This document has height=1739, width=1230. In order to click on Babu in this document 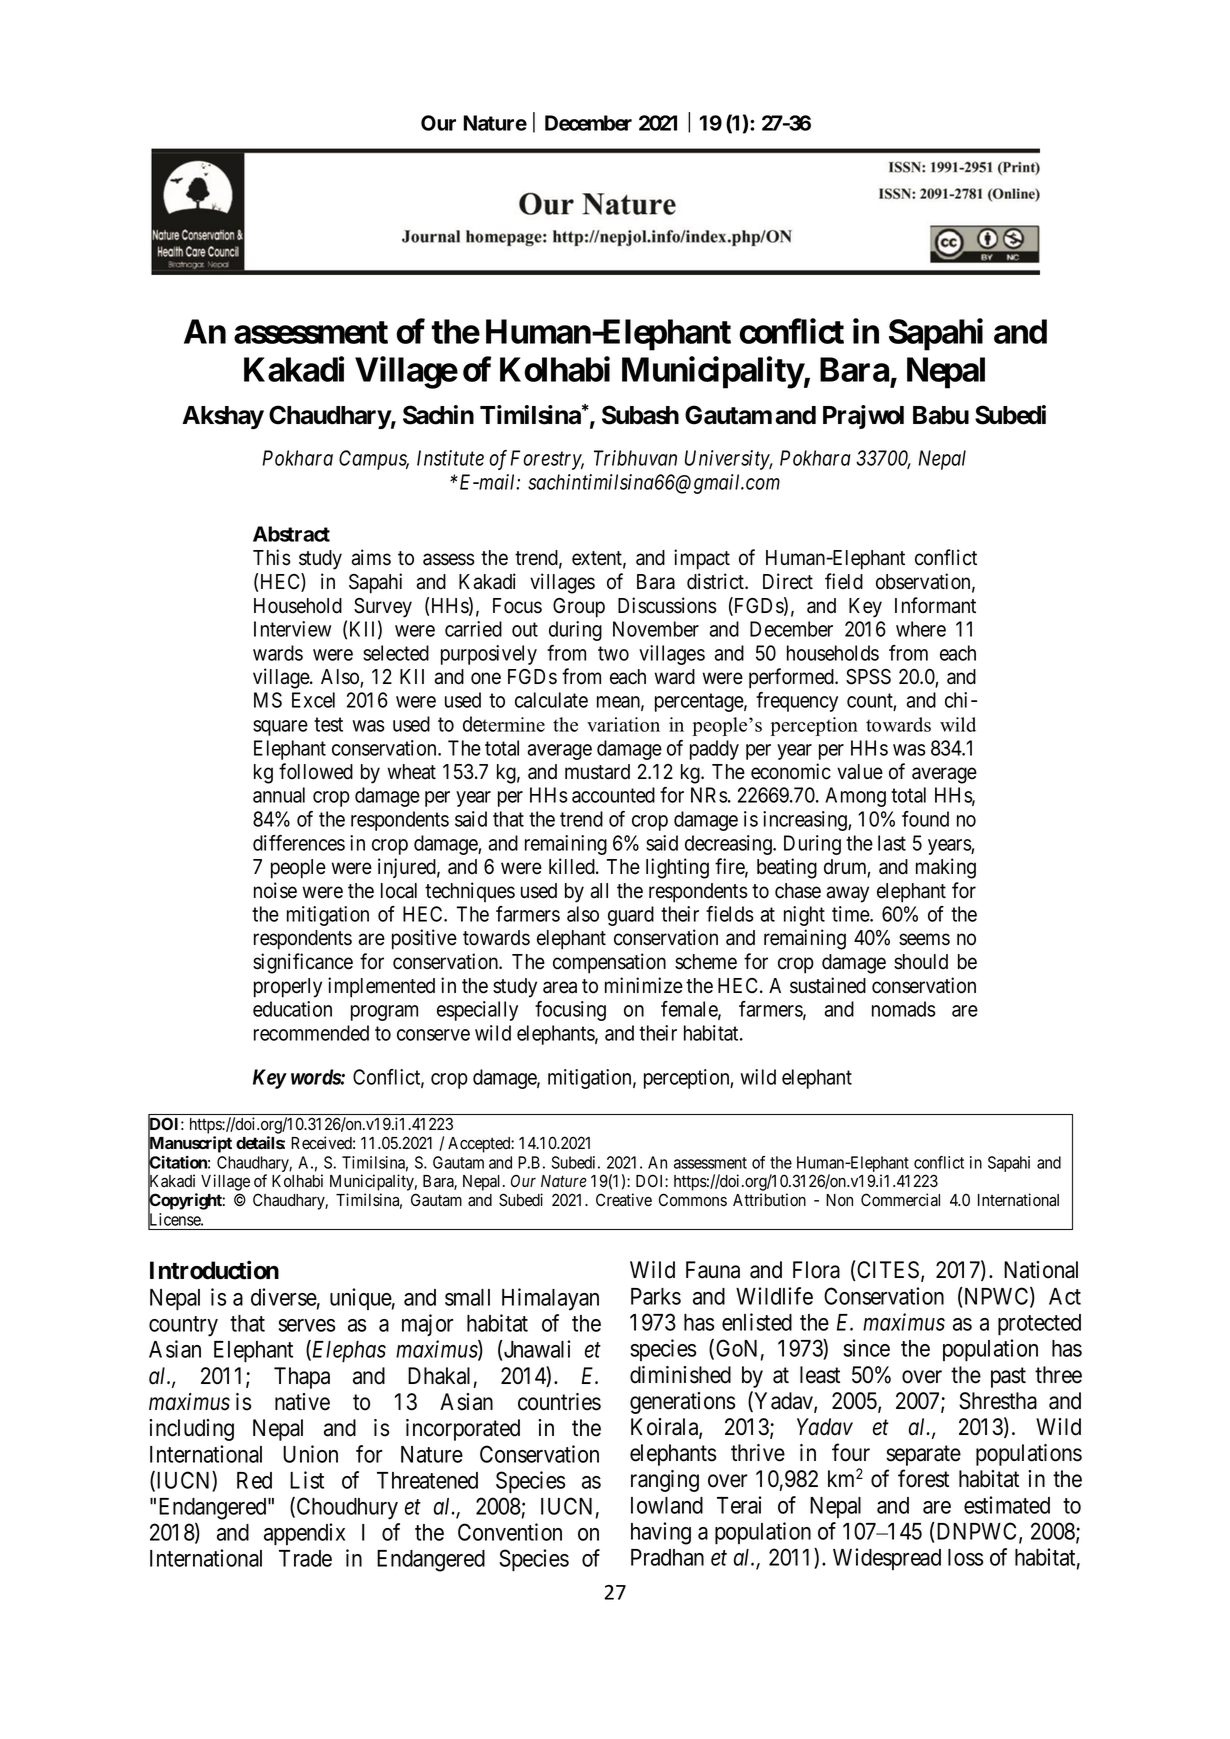, I will do `click(941, 415)`.
